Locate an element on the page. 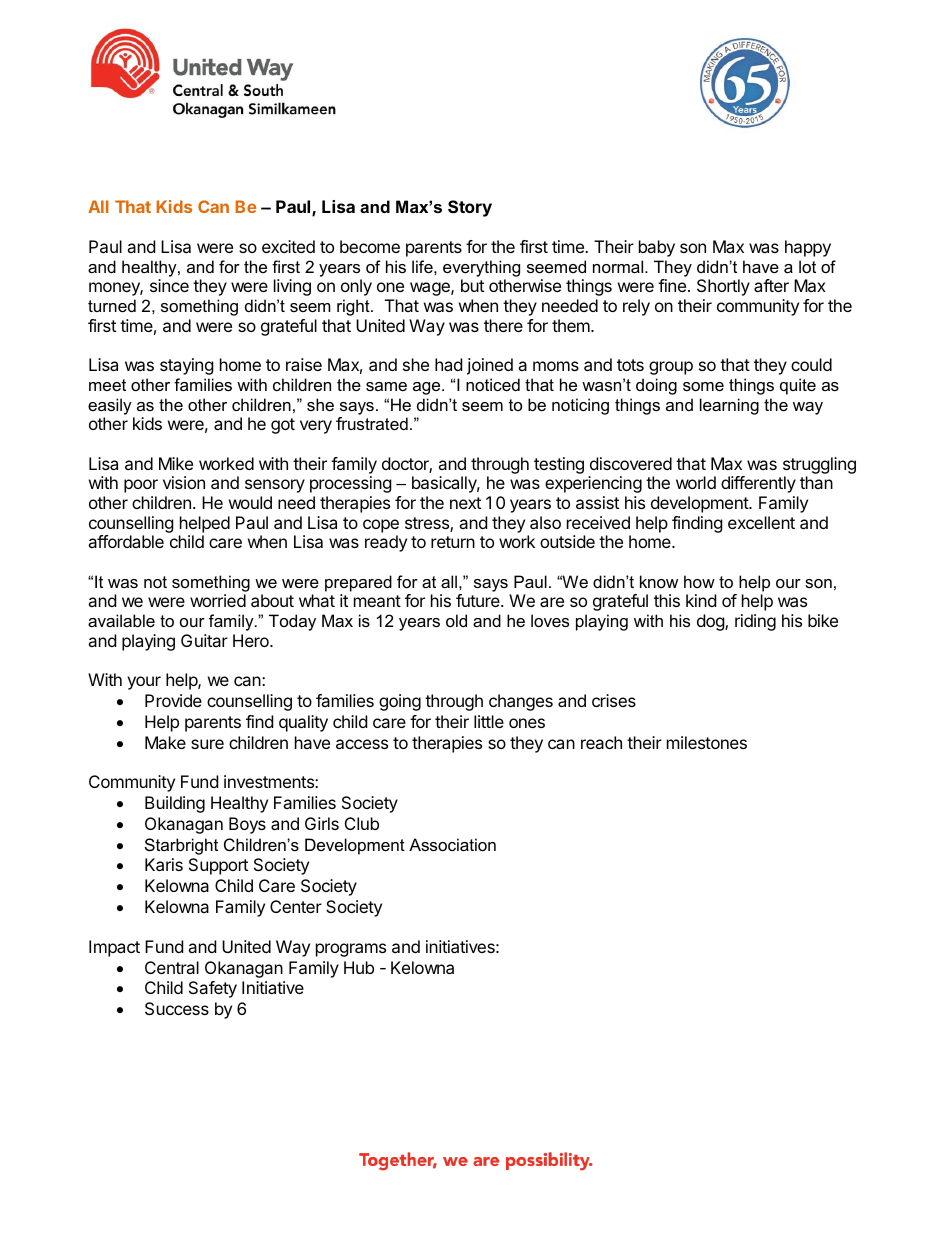  future is located at coordinates (479, 600).
